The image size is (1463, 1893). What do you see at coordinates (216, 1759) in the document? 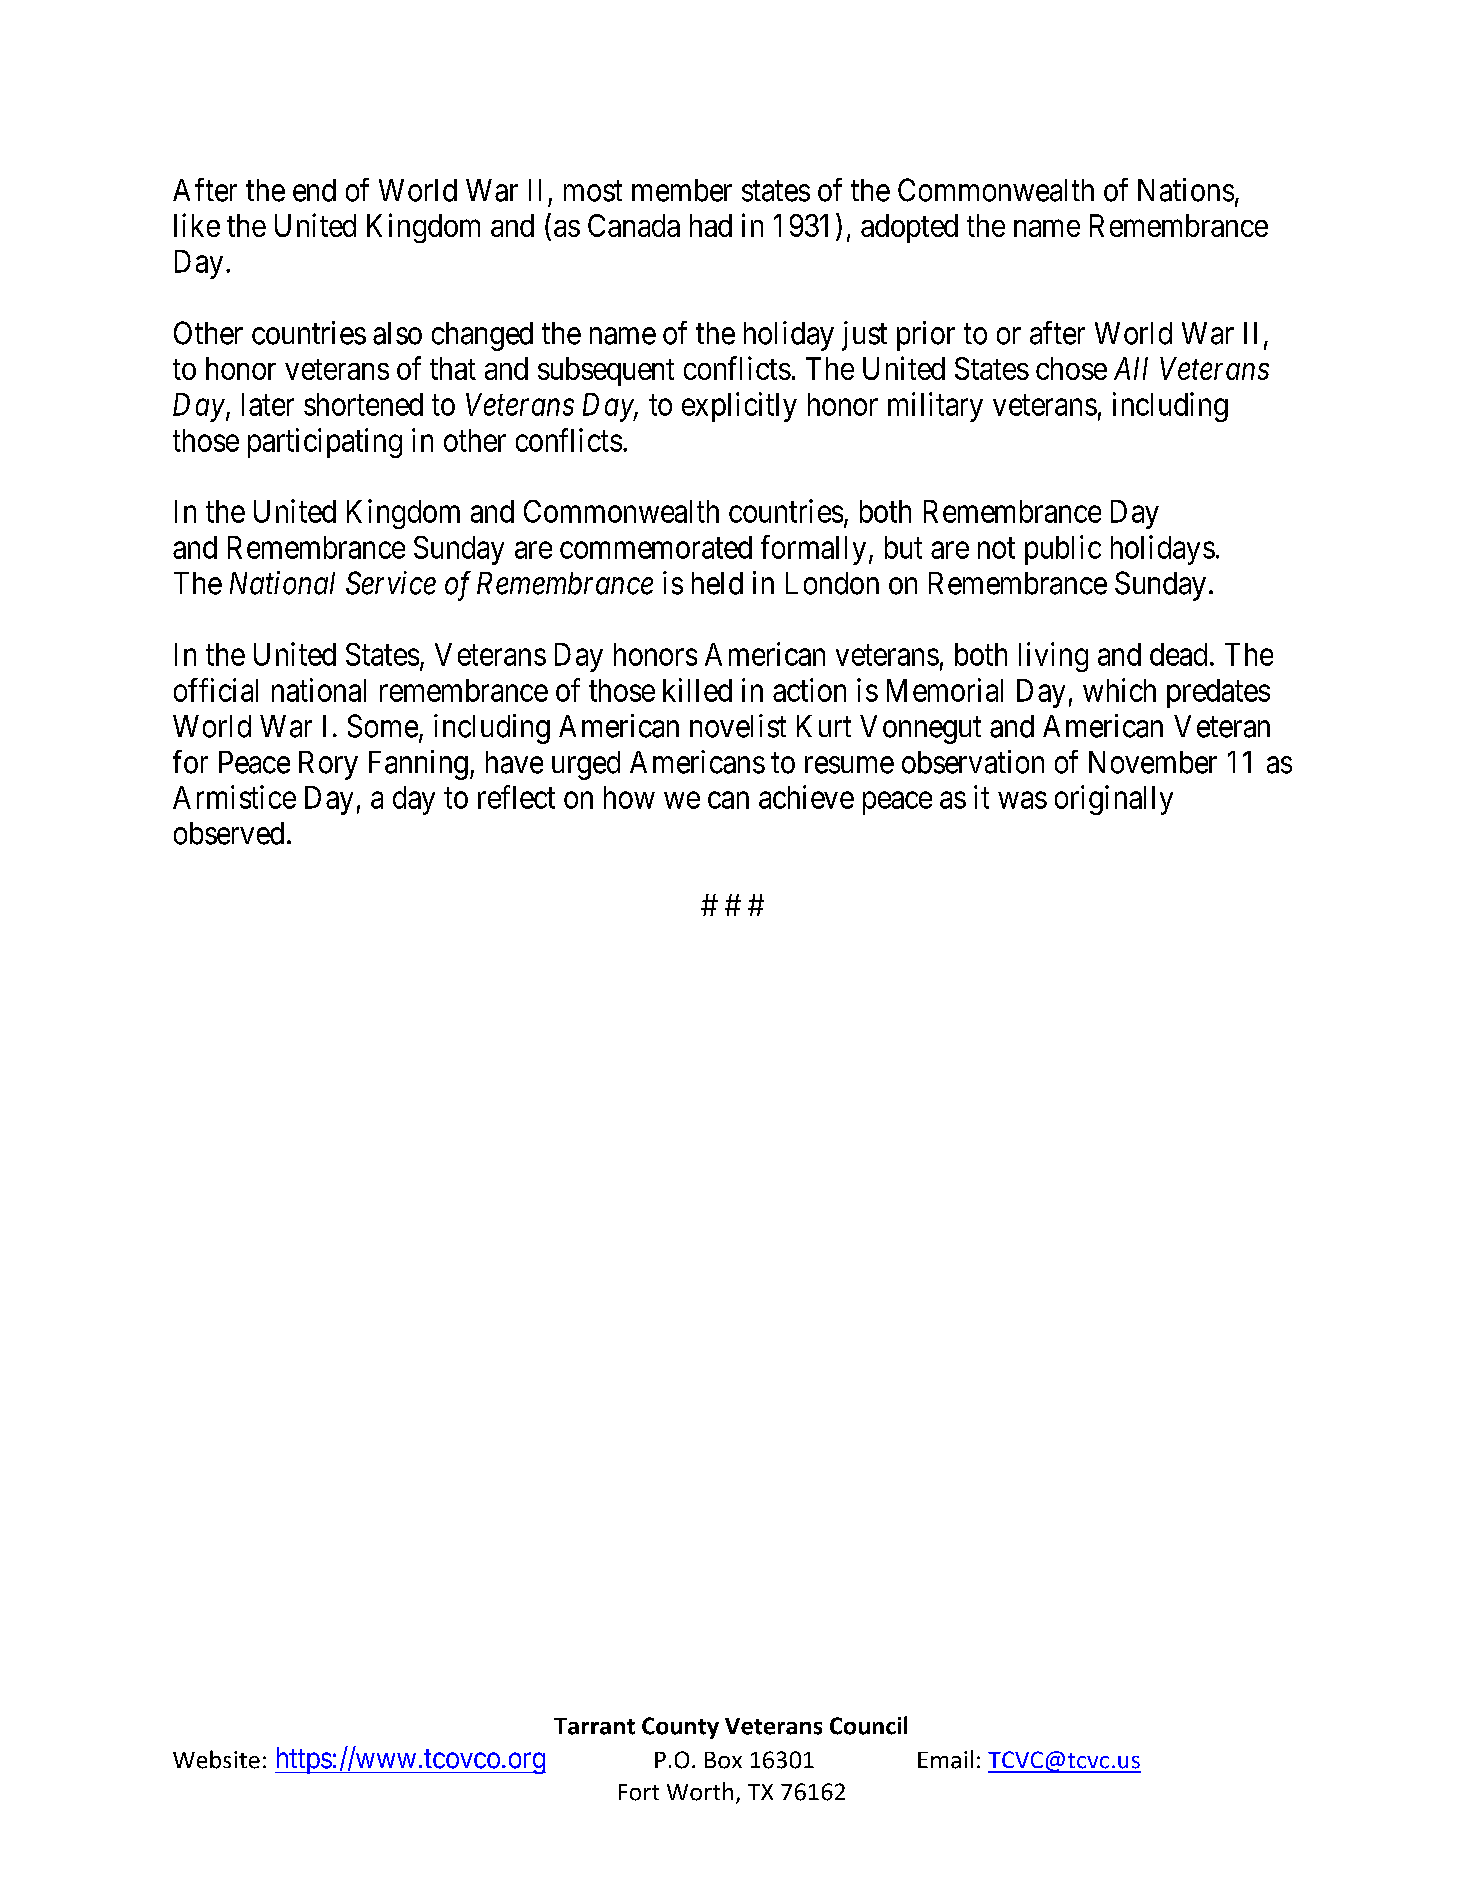
I see `Website` at bounding box center [216, 1759].
